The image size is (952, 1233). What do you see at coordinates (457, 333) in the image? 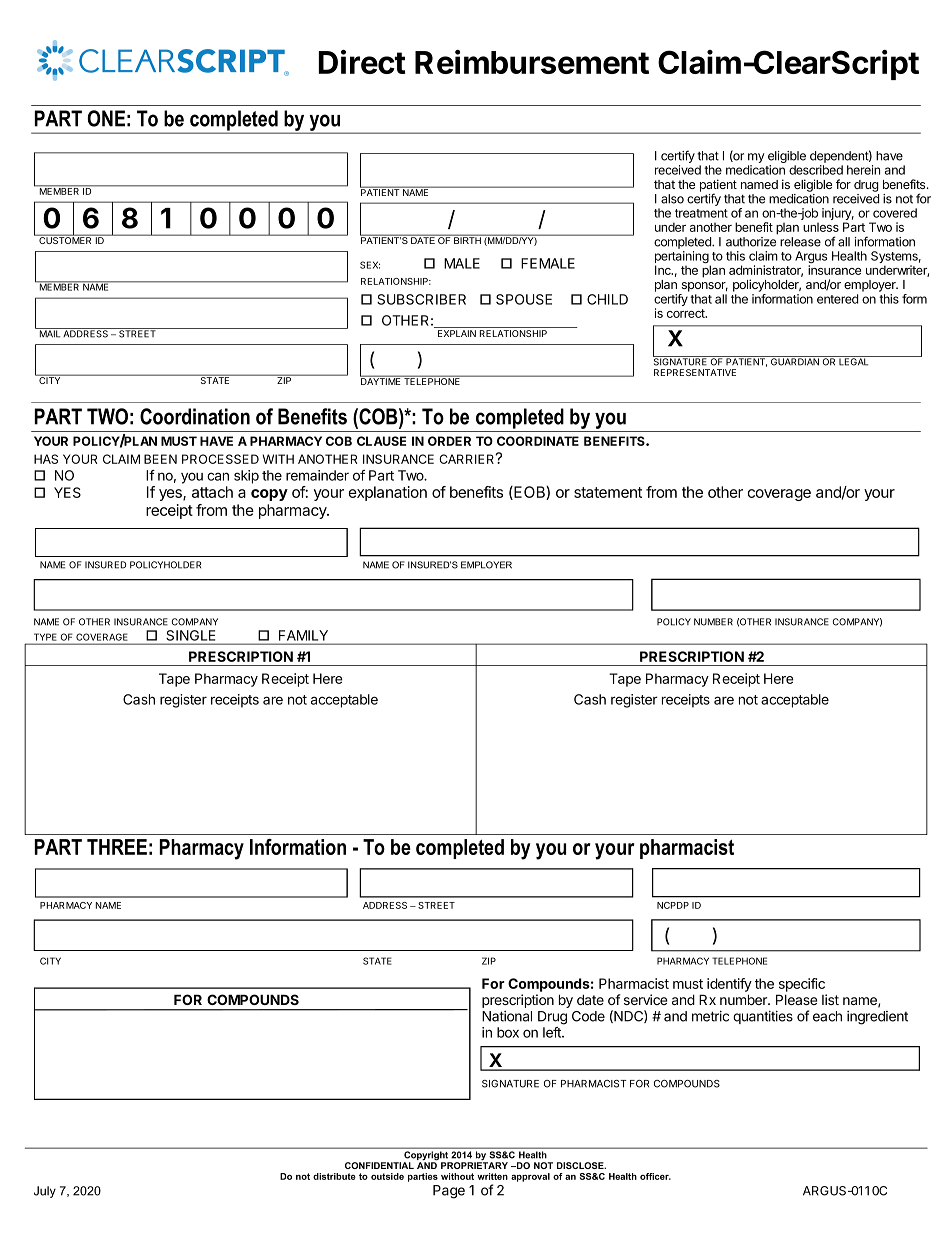
I see `EXPLAIN` at bounding box center [457, 333].
